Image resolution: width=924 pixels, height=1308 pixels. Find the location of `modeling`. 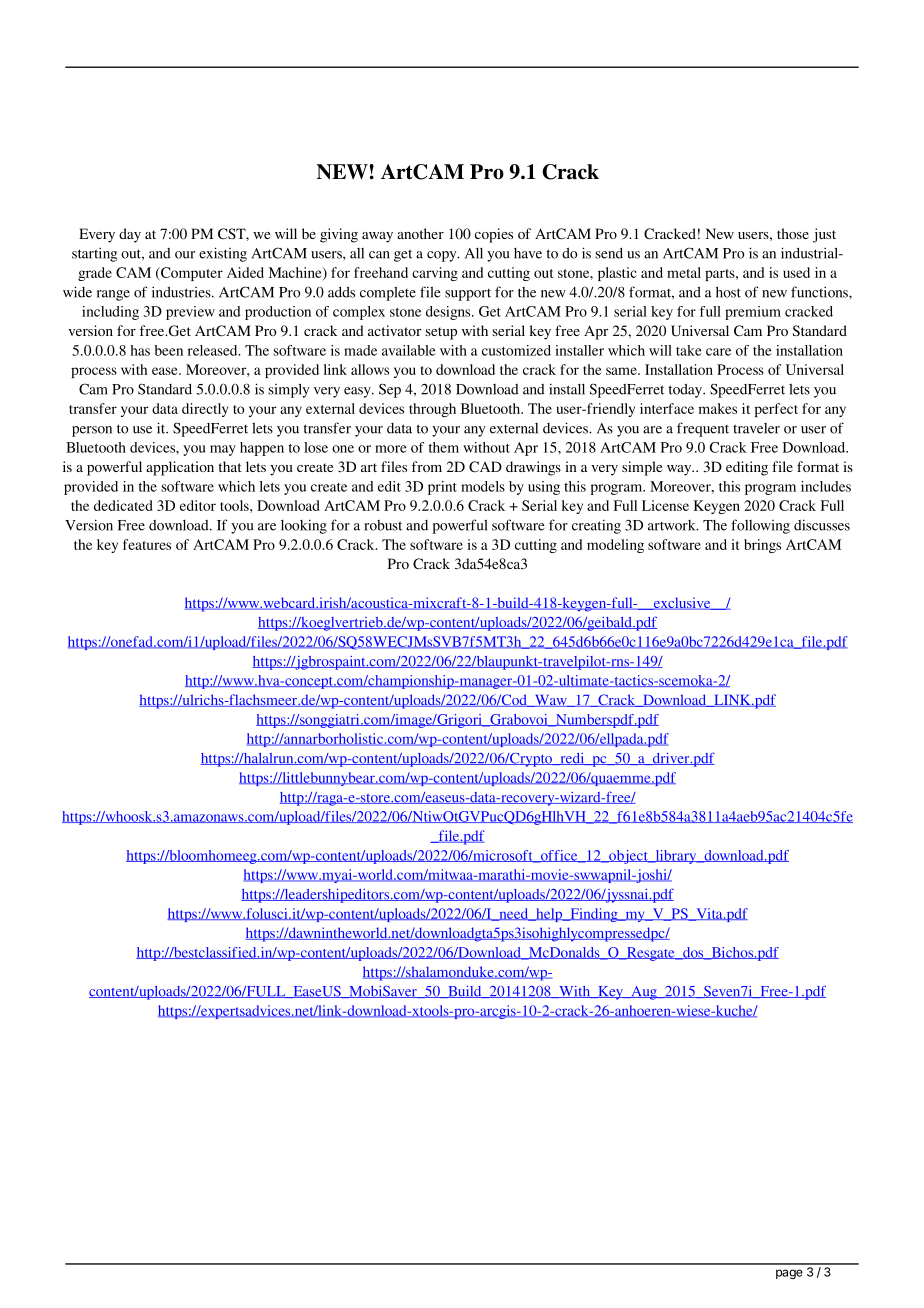

modeling is located at coordinates (615, 546).
